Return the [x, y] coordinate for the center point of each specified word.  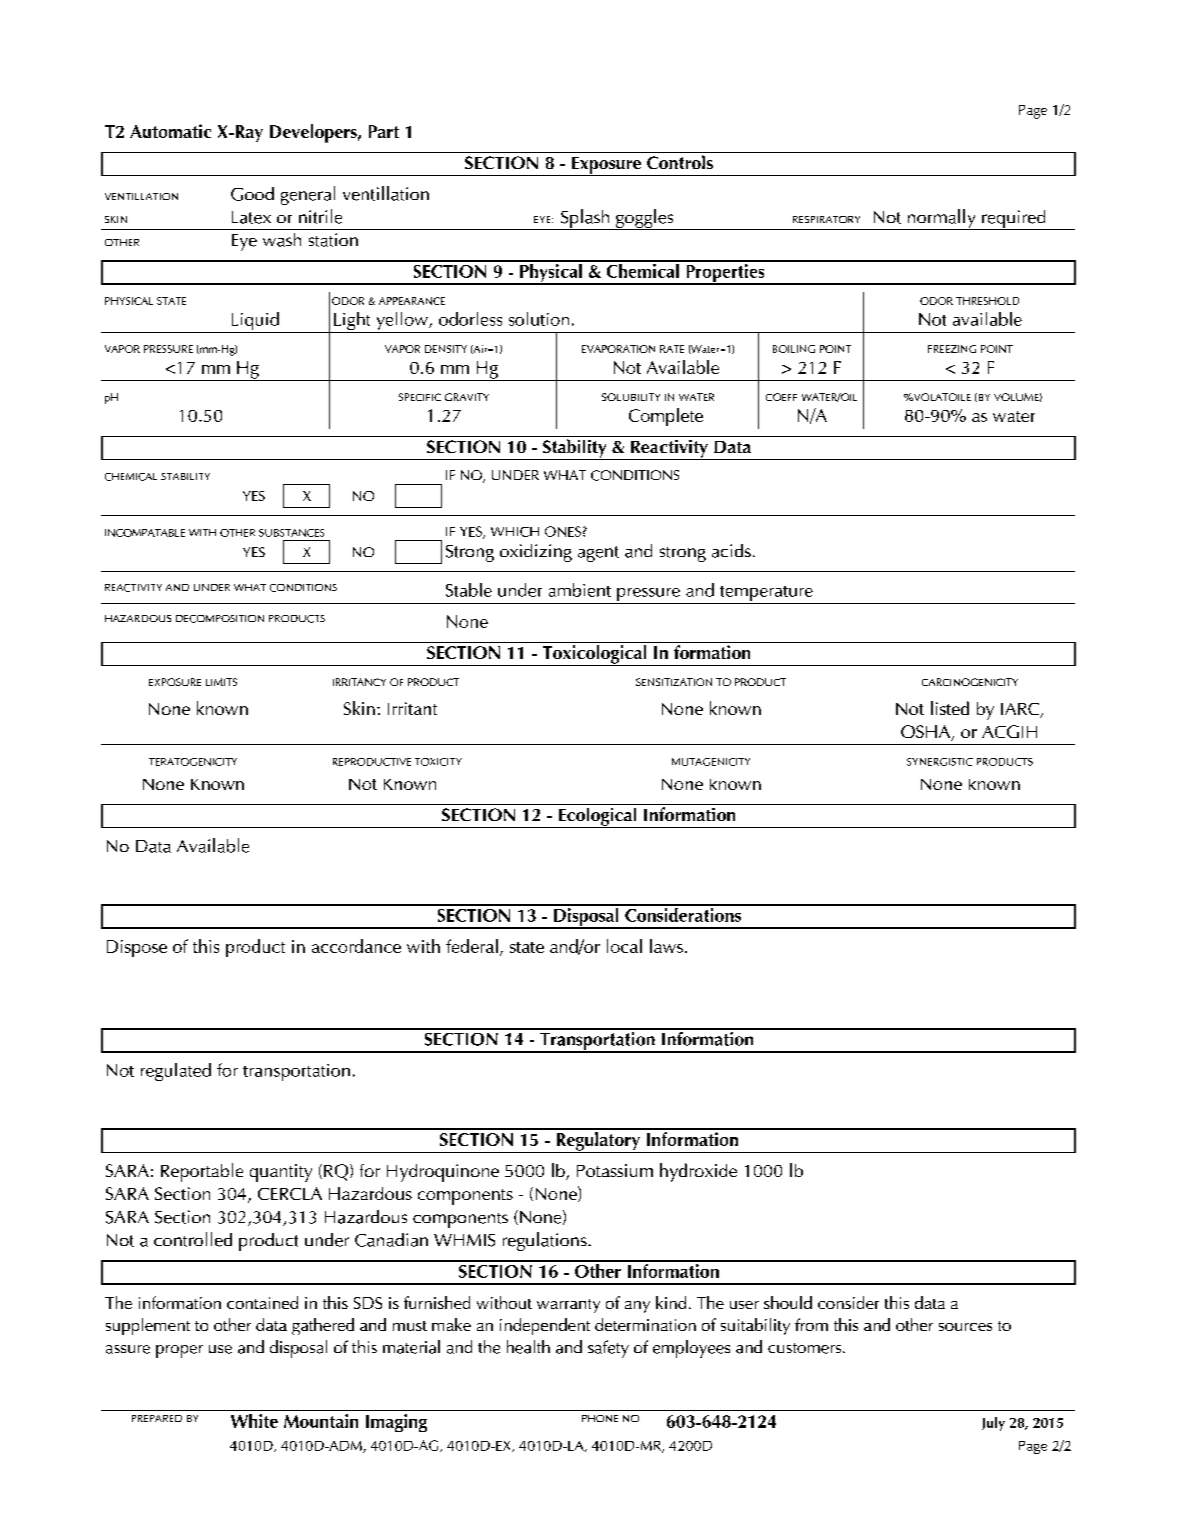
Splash [585, 219]
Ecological [597, 818]
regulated [176, 1072]
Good [252, 194]
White [254, 1421]
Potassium [615, 1170]
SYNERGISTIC [940, 762]
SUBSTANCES [291, 533]
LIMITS [221, 682]
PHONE [600, 1418]
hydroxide [698, 1172]
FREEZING [952, 349]
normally [941, 219]
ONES [563, 531]
